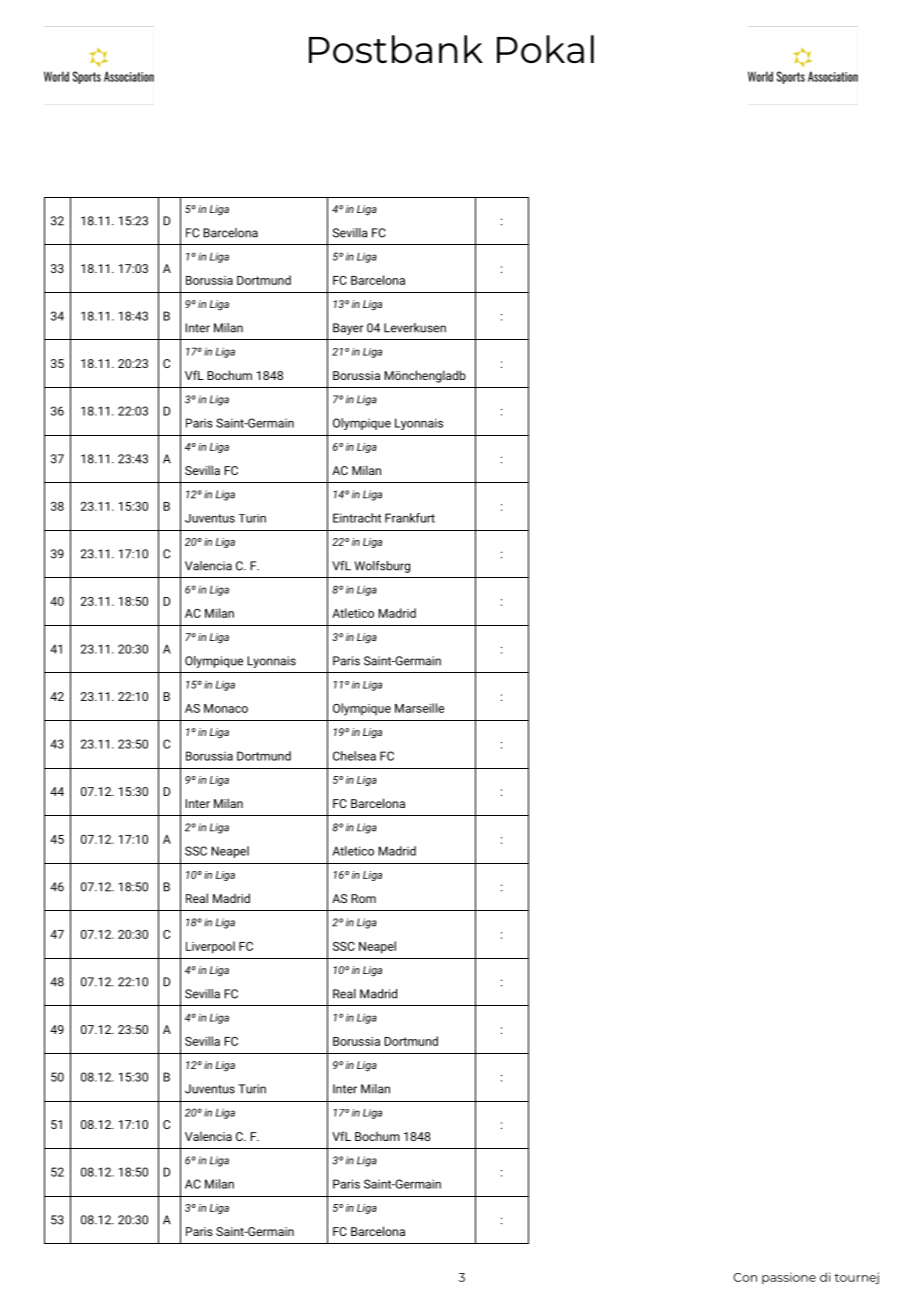 The image size is (924, 1308). What do you see at coordinates (745, 1277) in the page?
I see `Con` at bounding box center [745, 1277].
